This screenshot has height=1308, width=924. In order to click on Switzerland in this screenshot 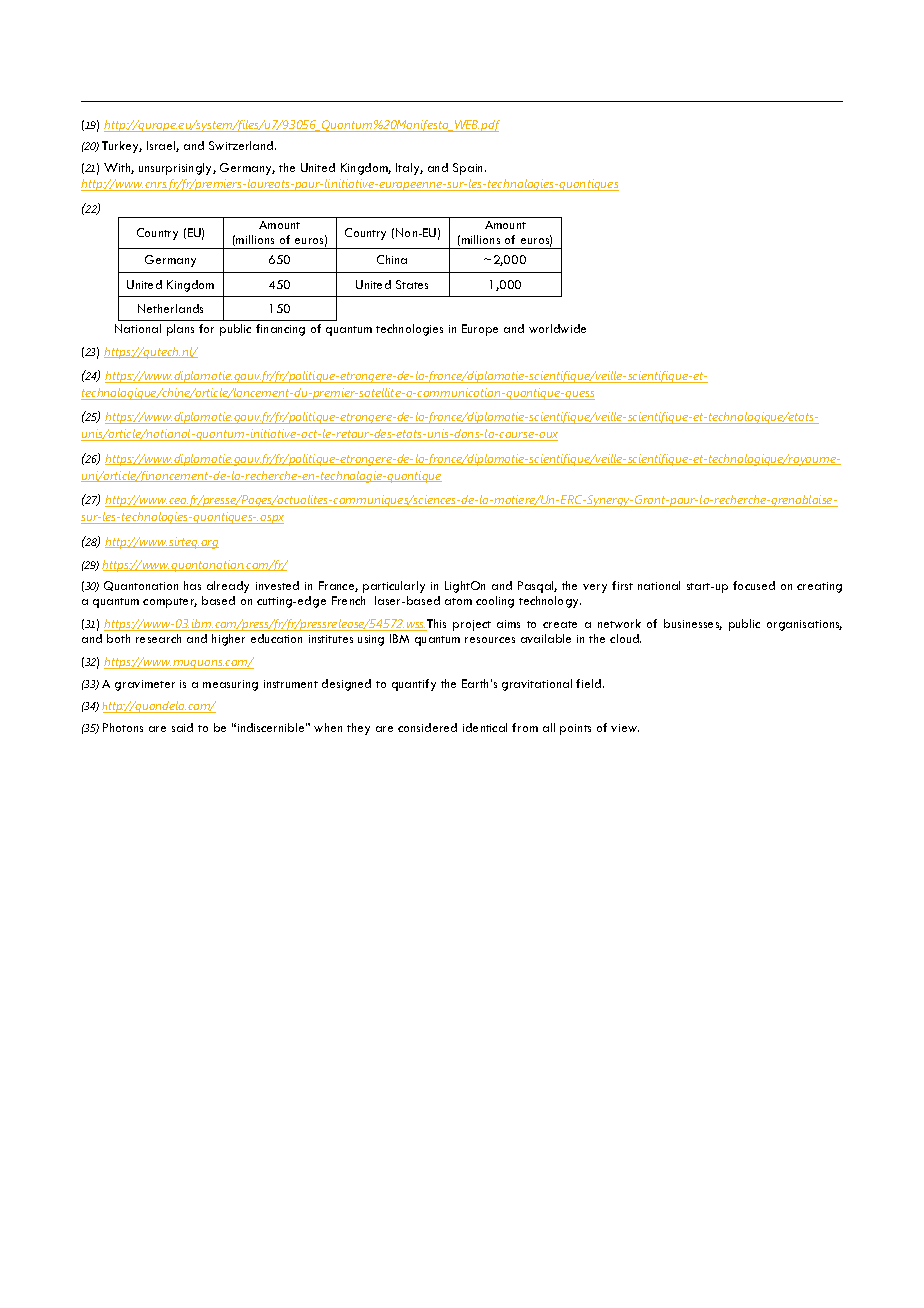, I will do `click(242, 145)`.
